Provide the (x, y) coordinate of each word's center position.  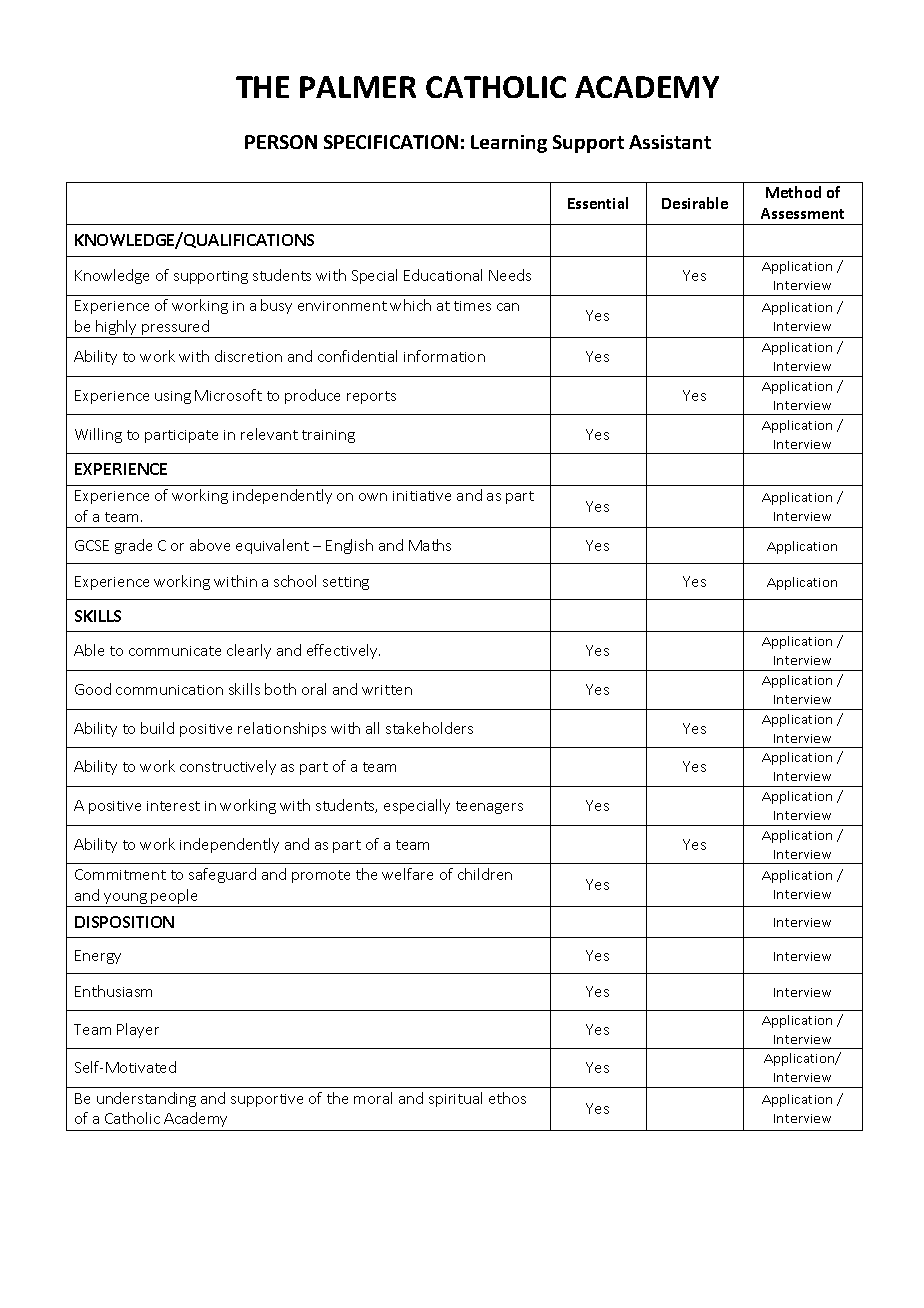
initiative (422, 496)
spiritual (455, 1099)
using (173, 397)
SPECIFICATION (391, 142)
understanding (146, 1099)
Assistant (670, 142)
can (508, 307)
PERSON (281, 142)
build (157, 728)
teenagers (489, 807)
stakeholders (429, 728)
